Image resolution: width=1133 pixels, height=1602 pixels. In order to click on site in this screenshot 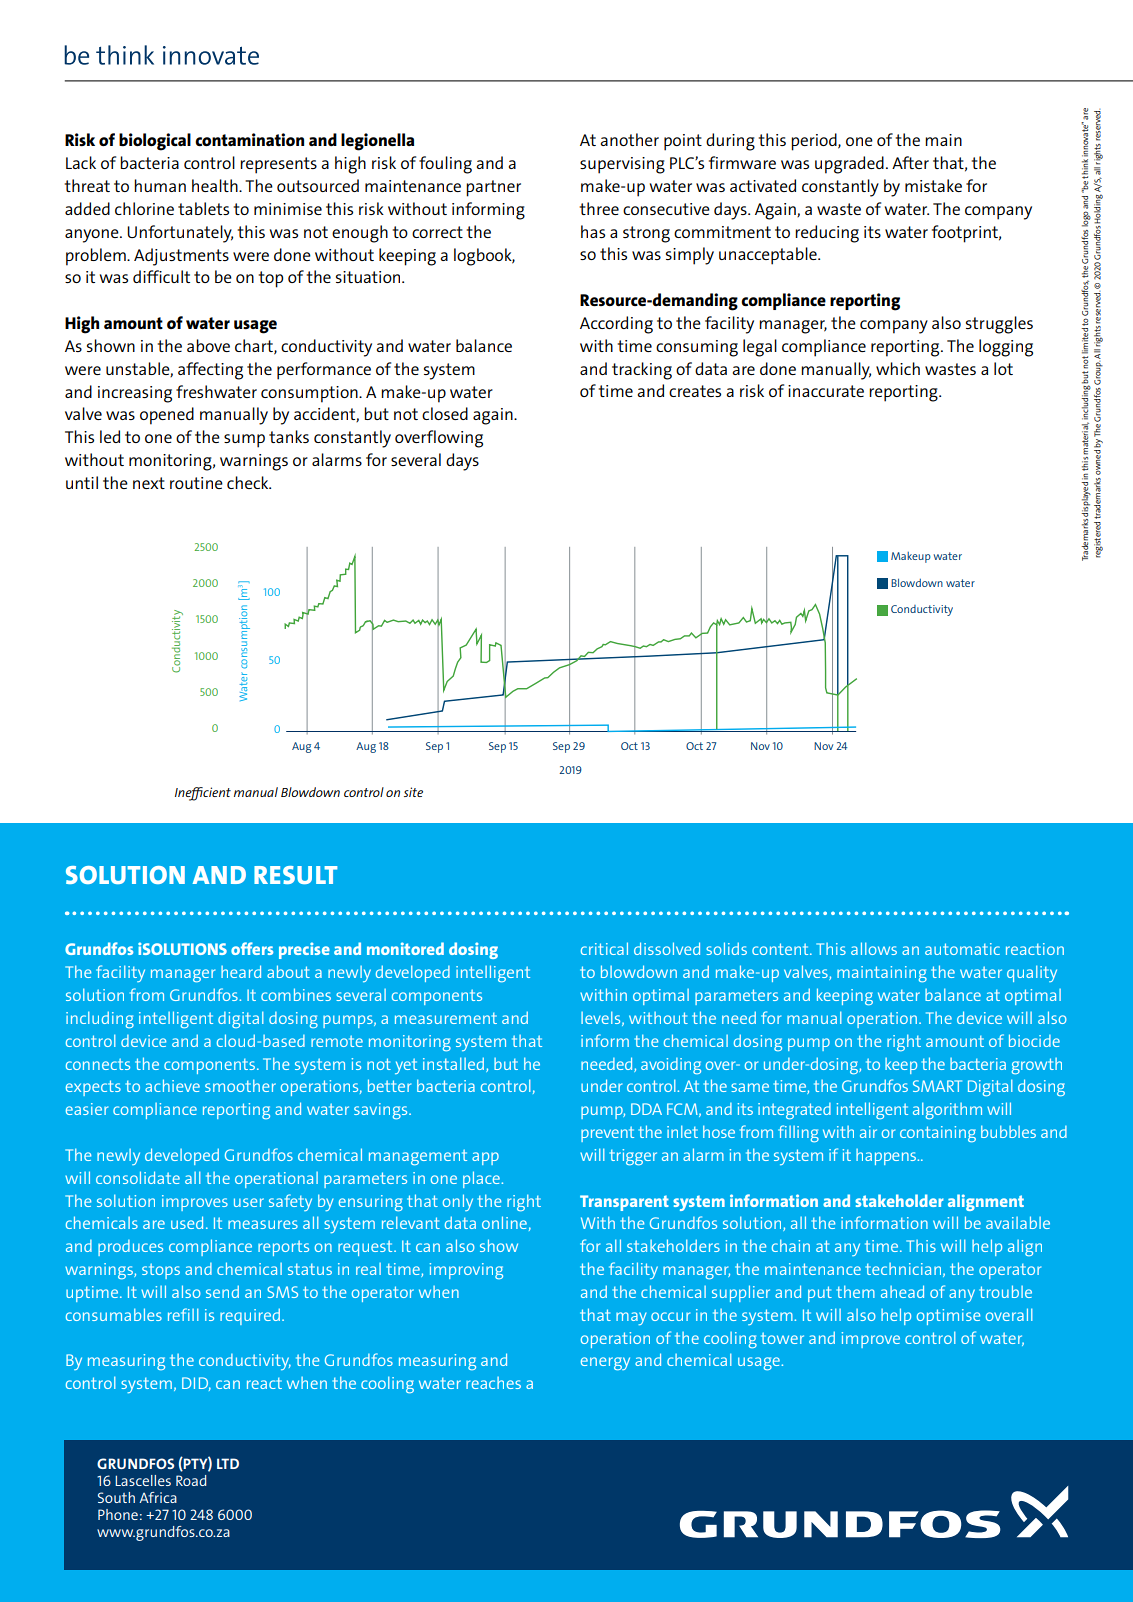, I will do `click(413, 792)`.
